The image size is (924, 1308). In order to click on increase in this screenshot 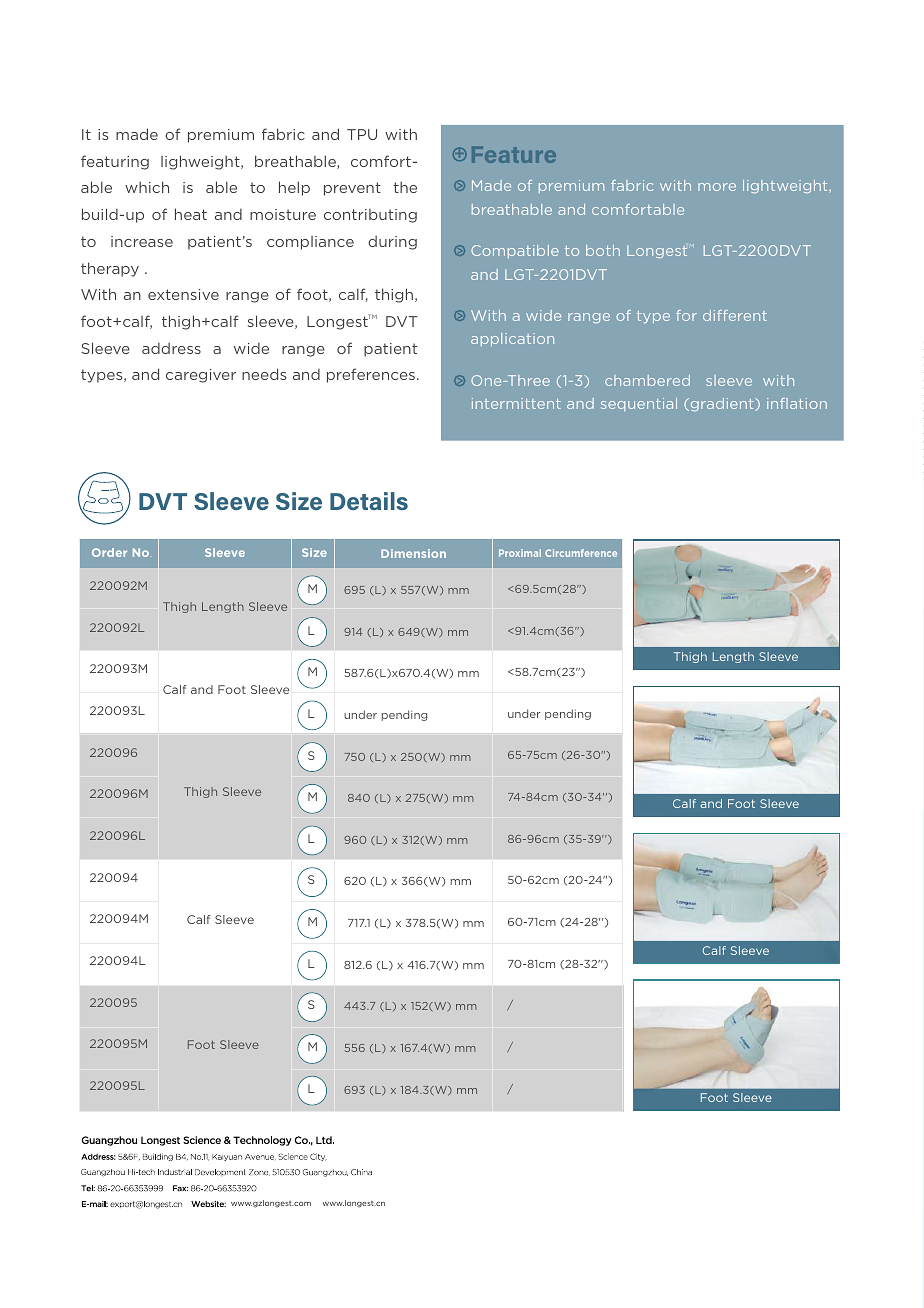, I will do `click(142, 241)`.
